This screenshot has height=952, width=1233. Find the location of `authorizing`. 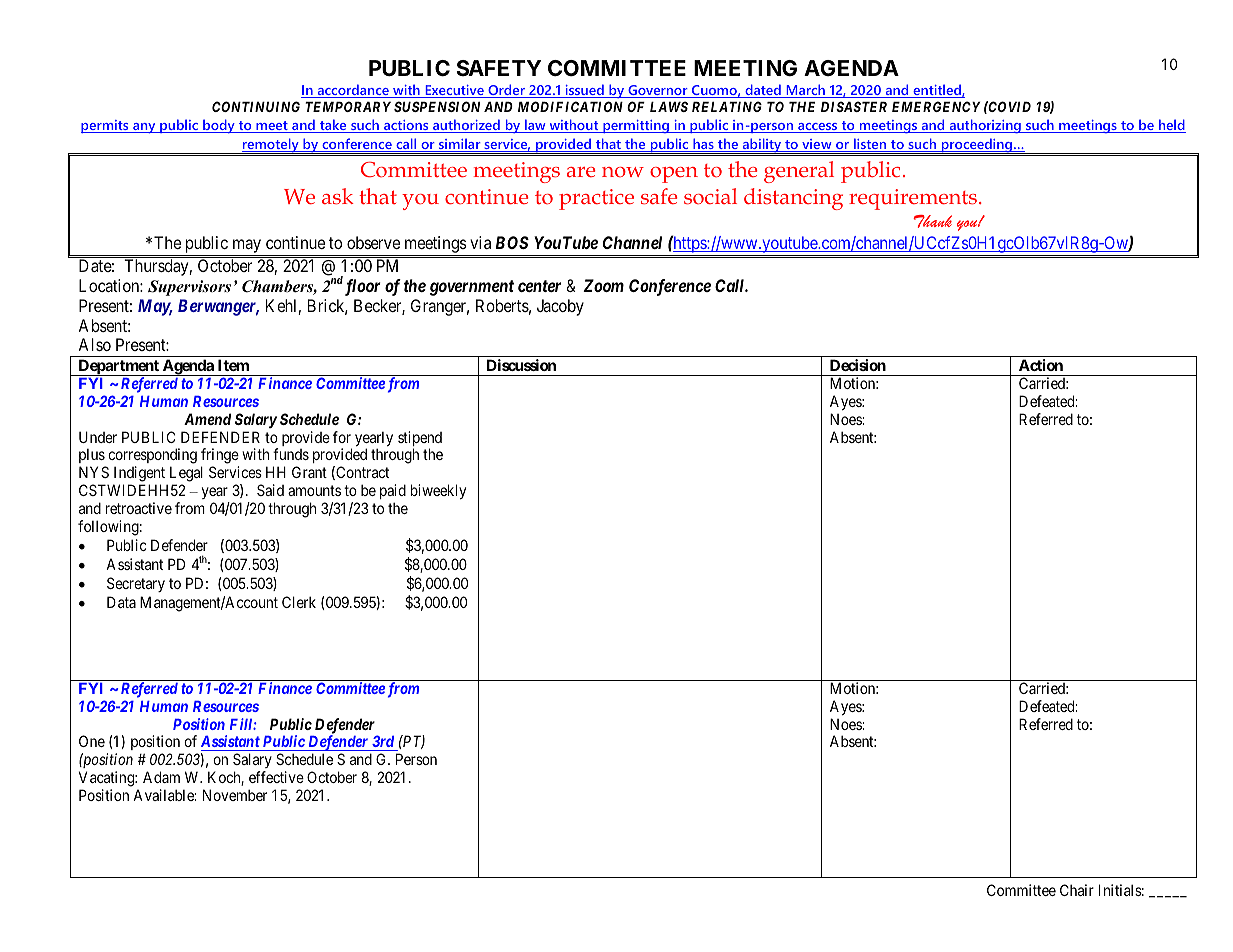

authorizing is located at coordinates (985, 126).
